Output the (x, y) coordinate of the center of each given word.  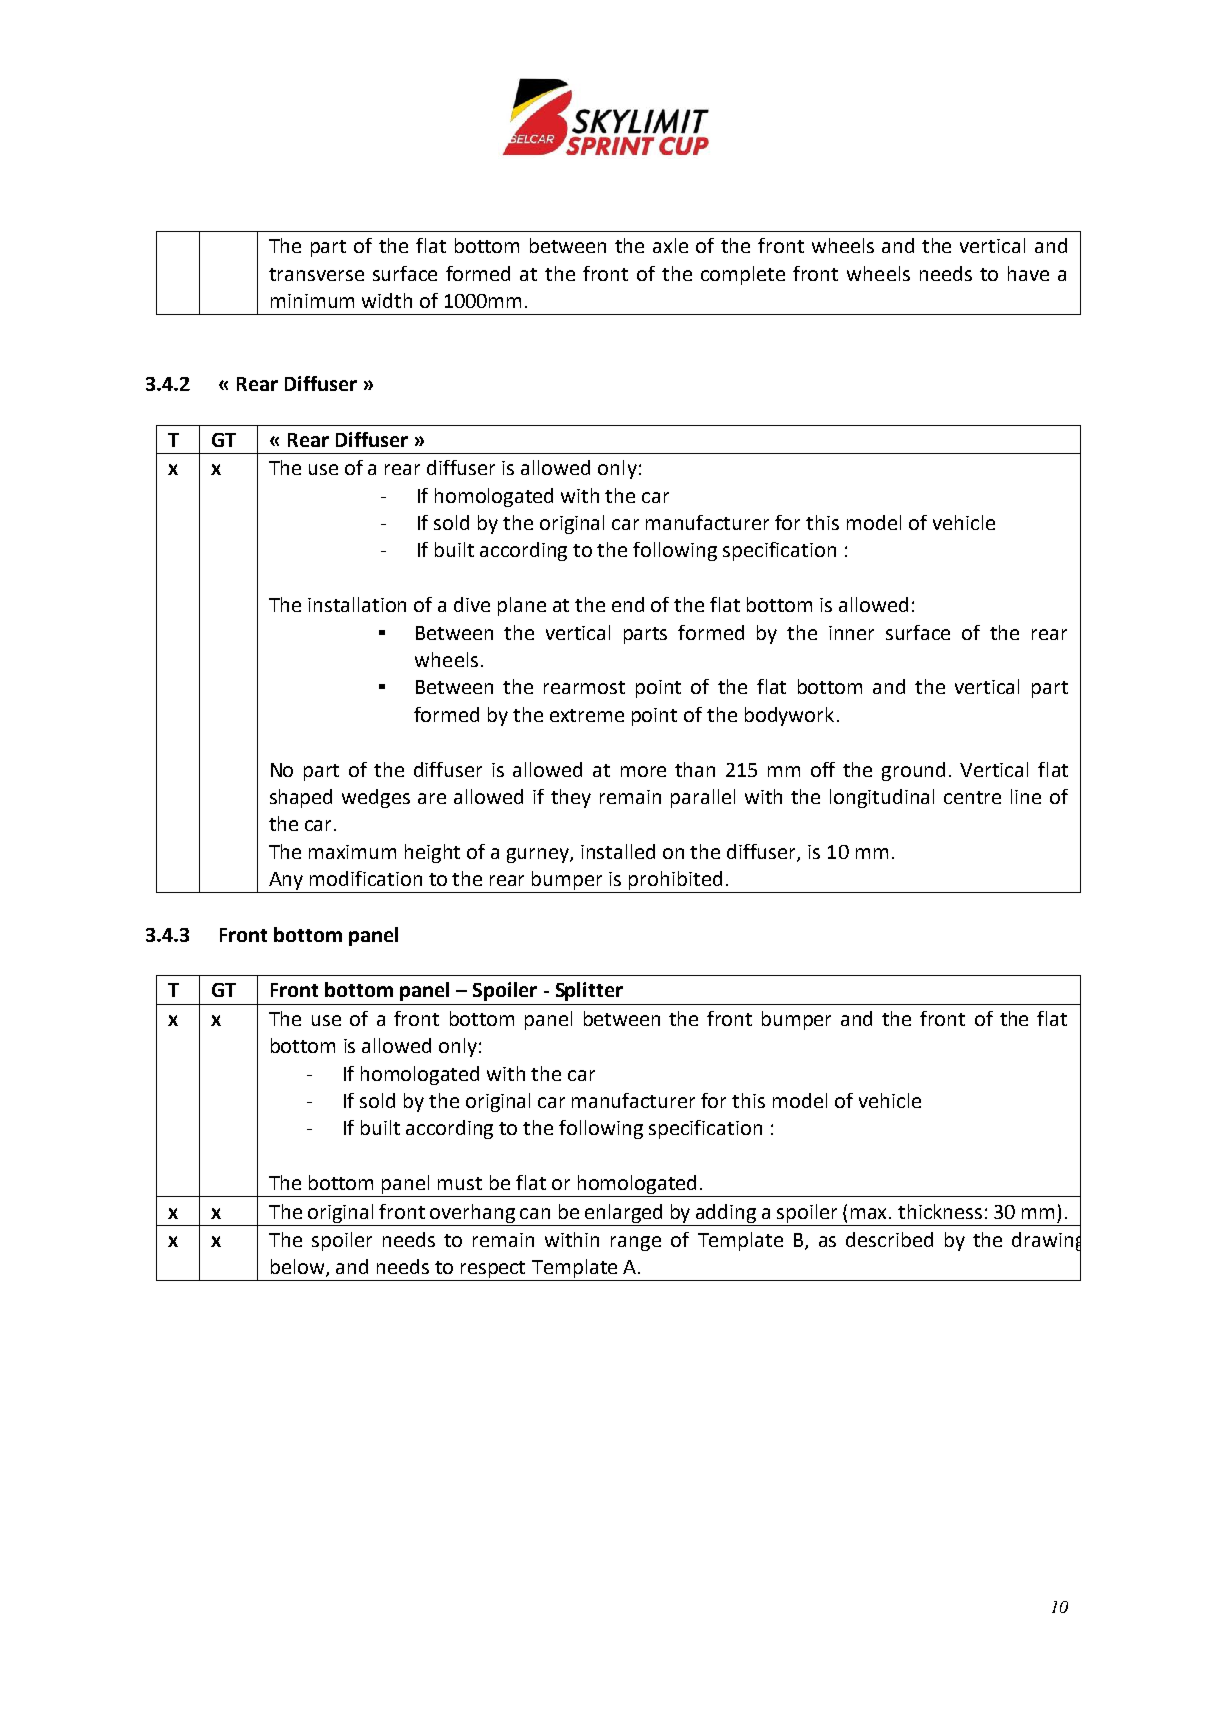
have (1028, 273)
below (299, 1268)
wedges (376, 798)
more (643, 771)
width (387, 300)
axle (670, 245)
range (636, 1243)
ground (913, 771)
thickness (940, 1211)
